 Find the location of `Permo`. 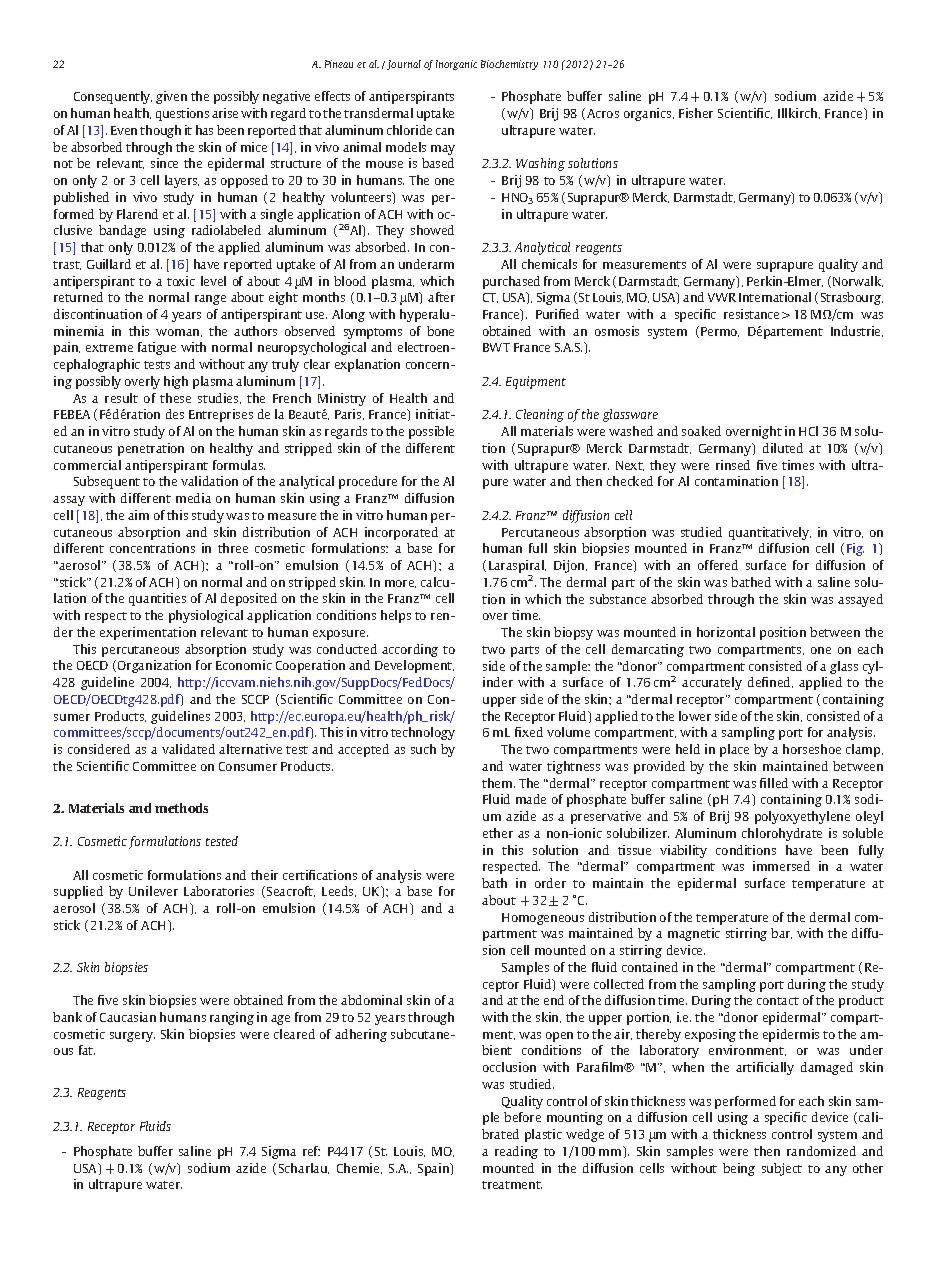

Permo is located at coordinates (720, 332).
